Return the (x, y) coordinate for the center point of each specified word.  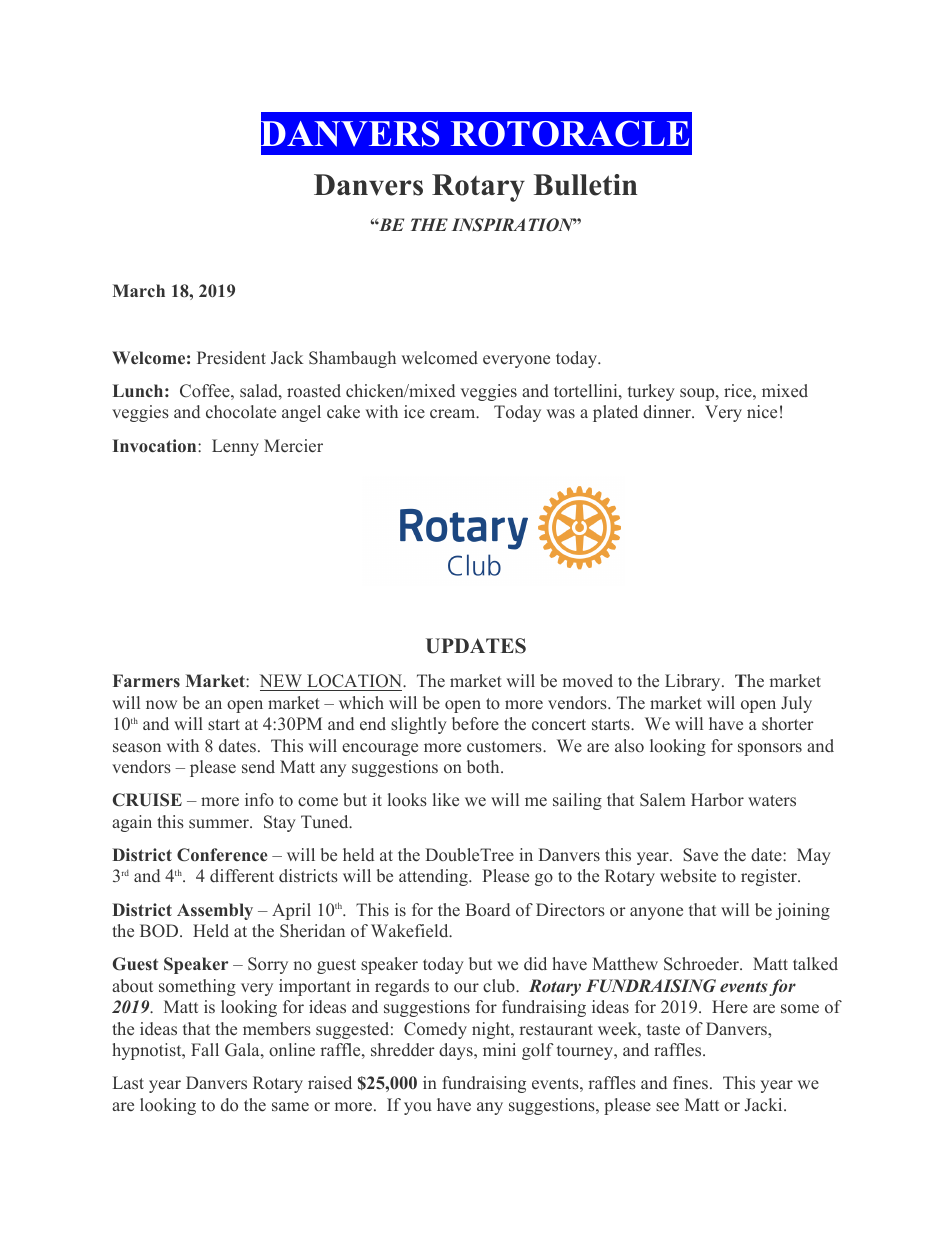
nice (762, 411)
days (457, 1051)
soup (697, 394)
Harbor (717, 799)
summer (220, 824)
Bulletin (585, 185)
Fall (205, 1049)
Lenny (235, 447)
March (139, 290)
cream (453, 414)
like (446, 799)
